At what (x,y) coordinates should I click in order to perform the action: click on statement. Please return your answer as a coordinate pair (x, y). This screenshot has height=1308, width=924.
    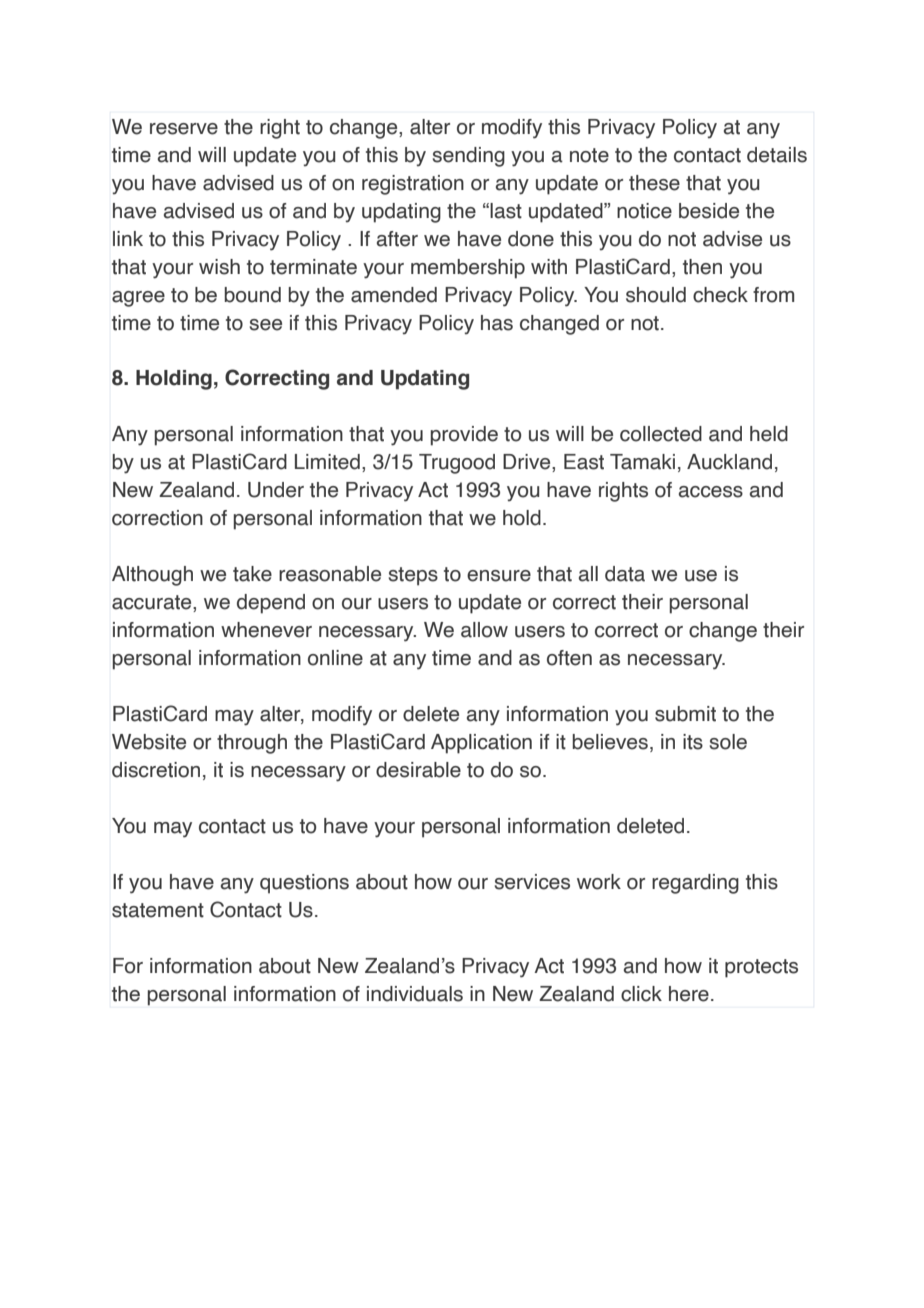
    Looking at the image, I should click on (158, 910).
